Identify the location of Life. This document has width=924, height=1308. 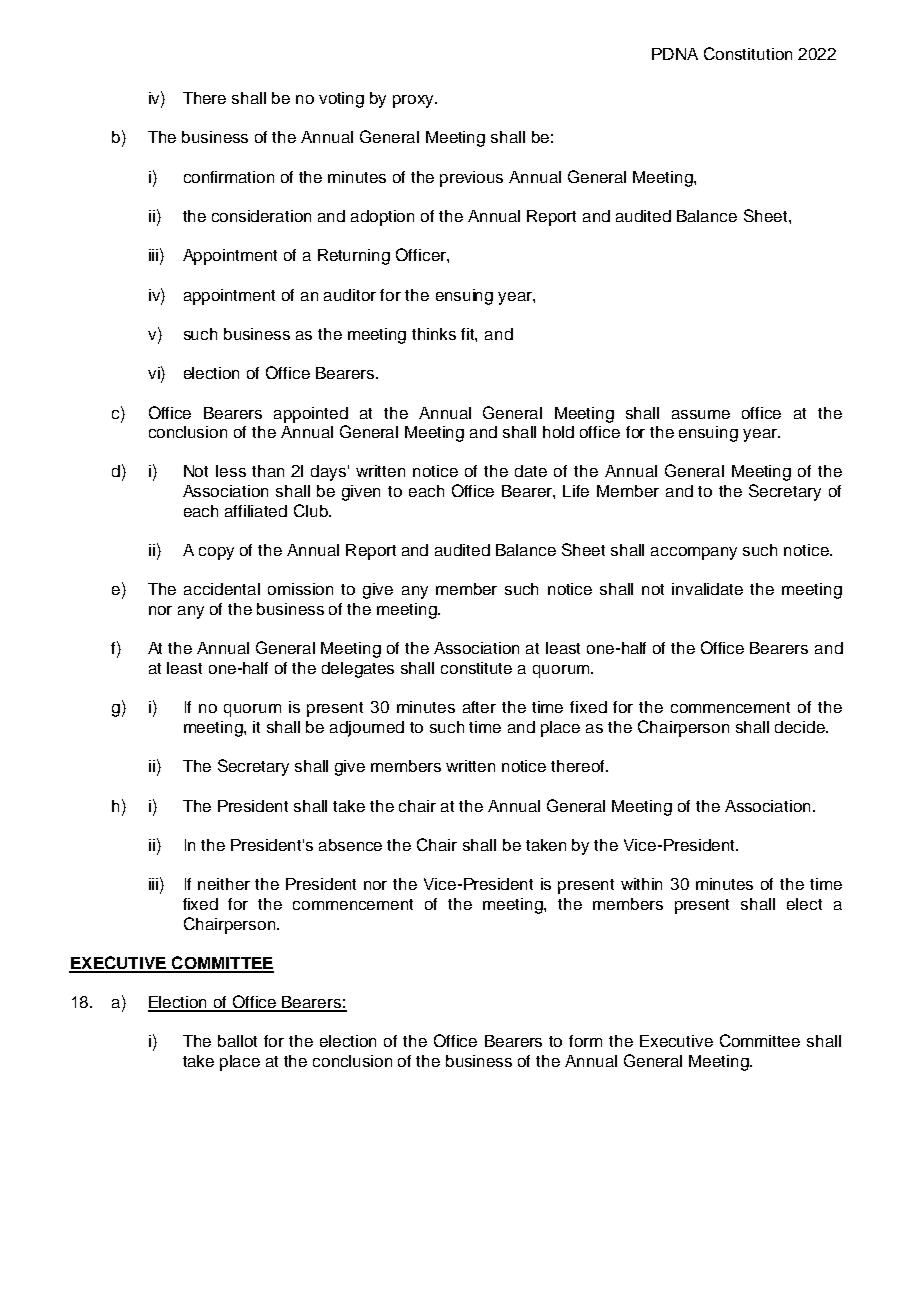
(576, 491).
